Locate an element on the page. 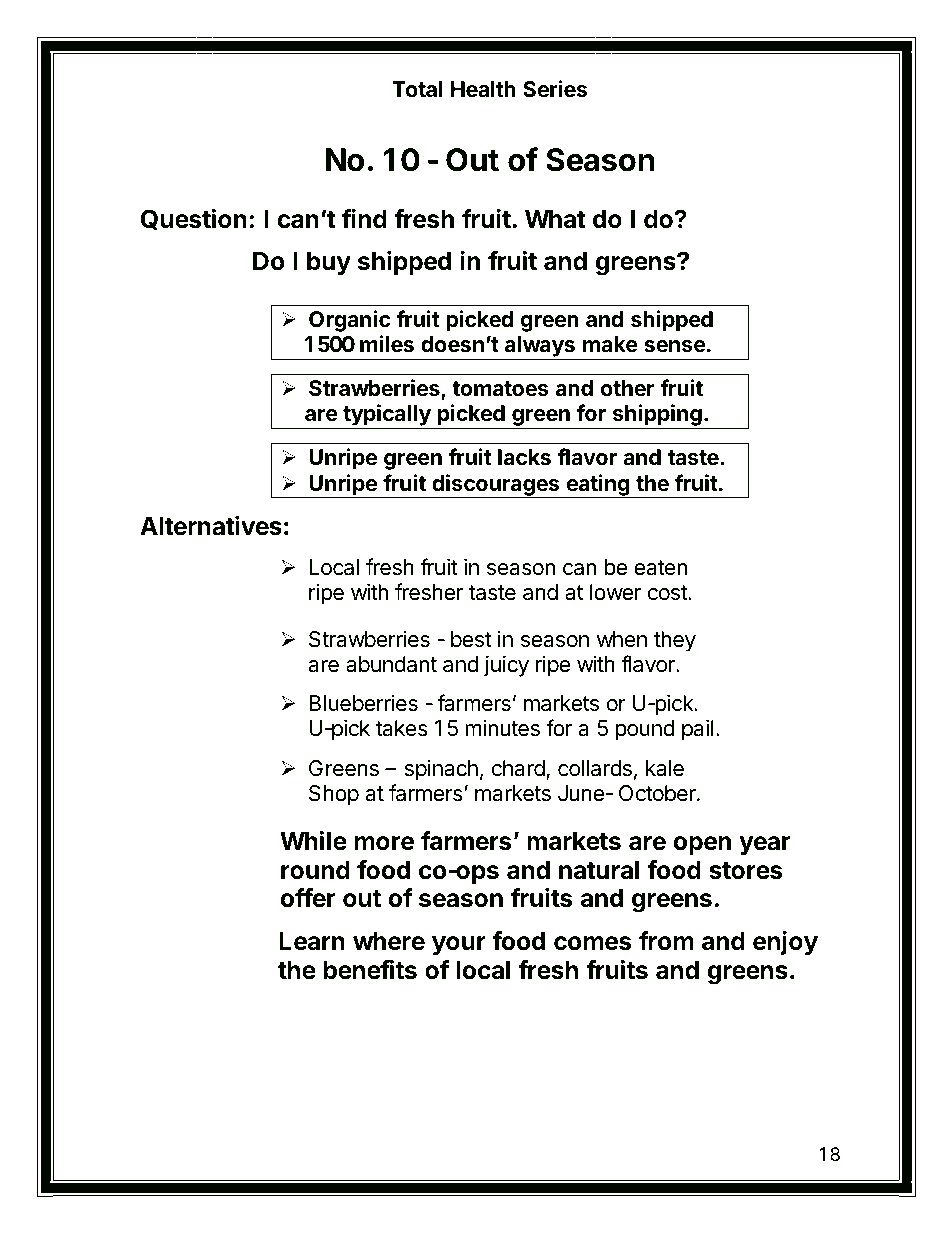  from is located at coordinates (666, 941).
